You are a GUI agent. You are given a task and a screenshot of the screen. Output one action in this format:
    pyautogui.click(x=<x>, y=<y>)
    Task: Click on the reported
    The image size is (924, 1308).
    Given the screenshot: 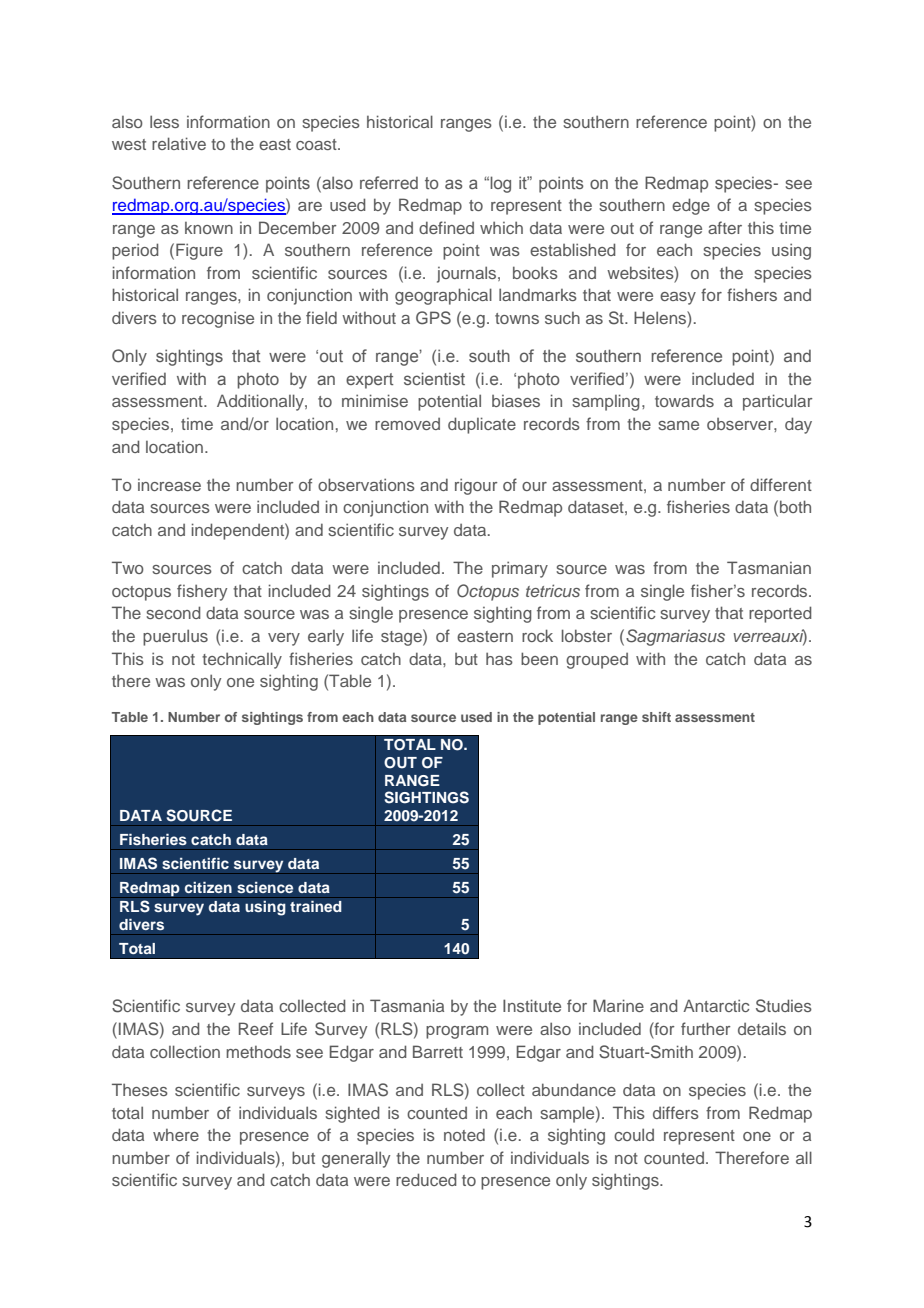 What is the action you would take?
    pyautogui.click(x=780, y=614)
